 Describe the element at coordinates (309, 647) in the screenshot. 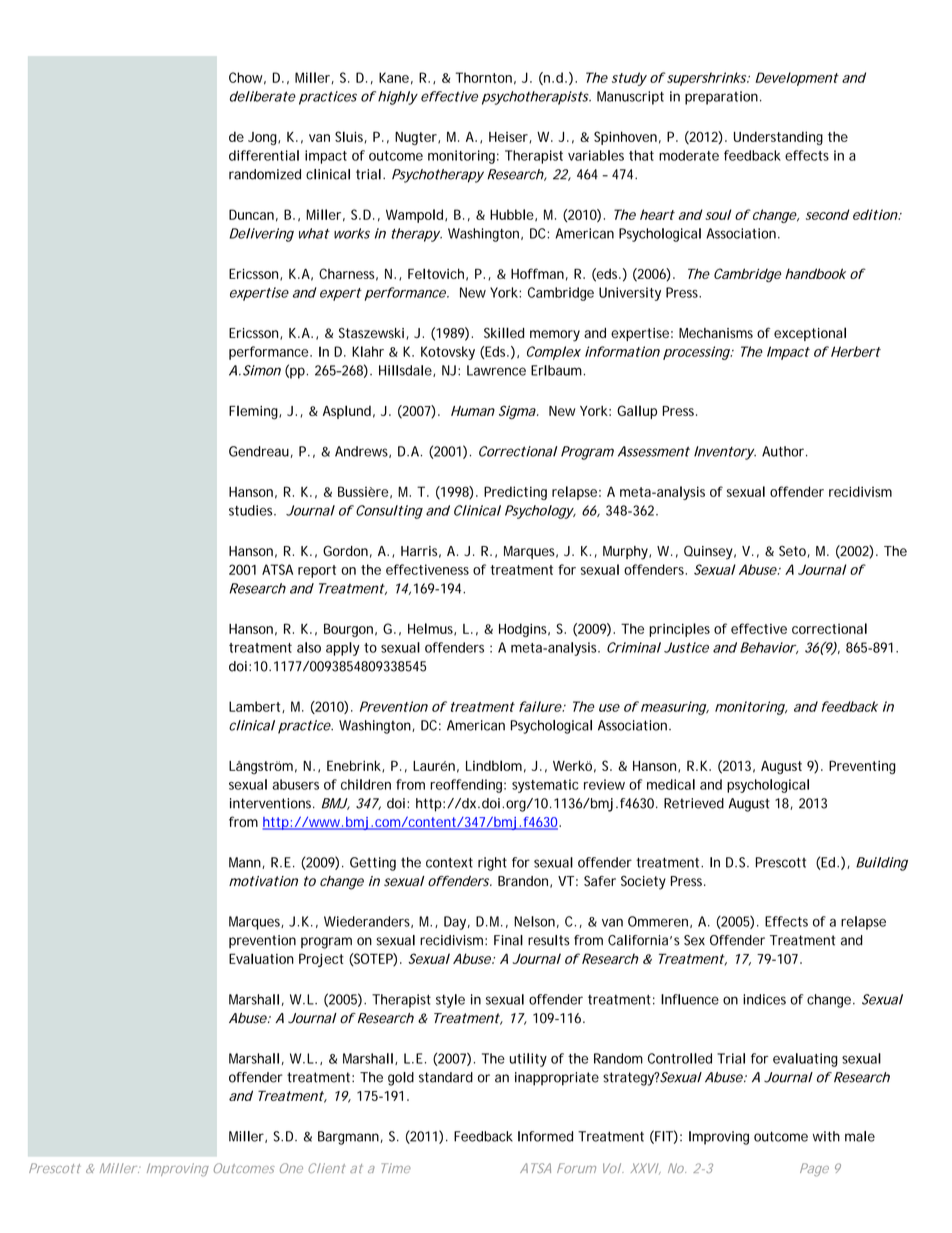

I see `also` at that location.
